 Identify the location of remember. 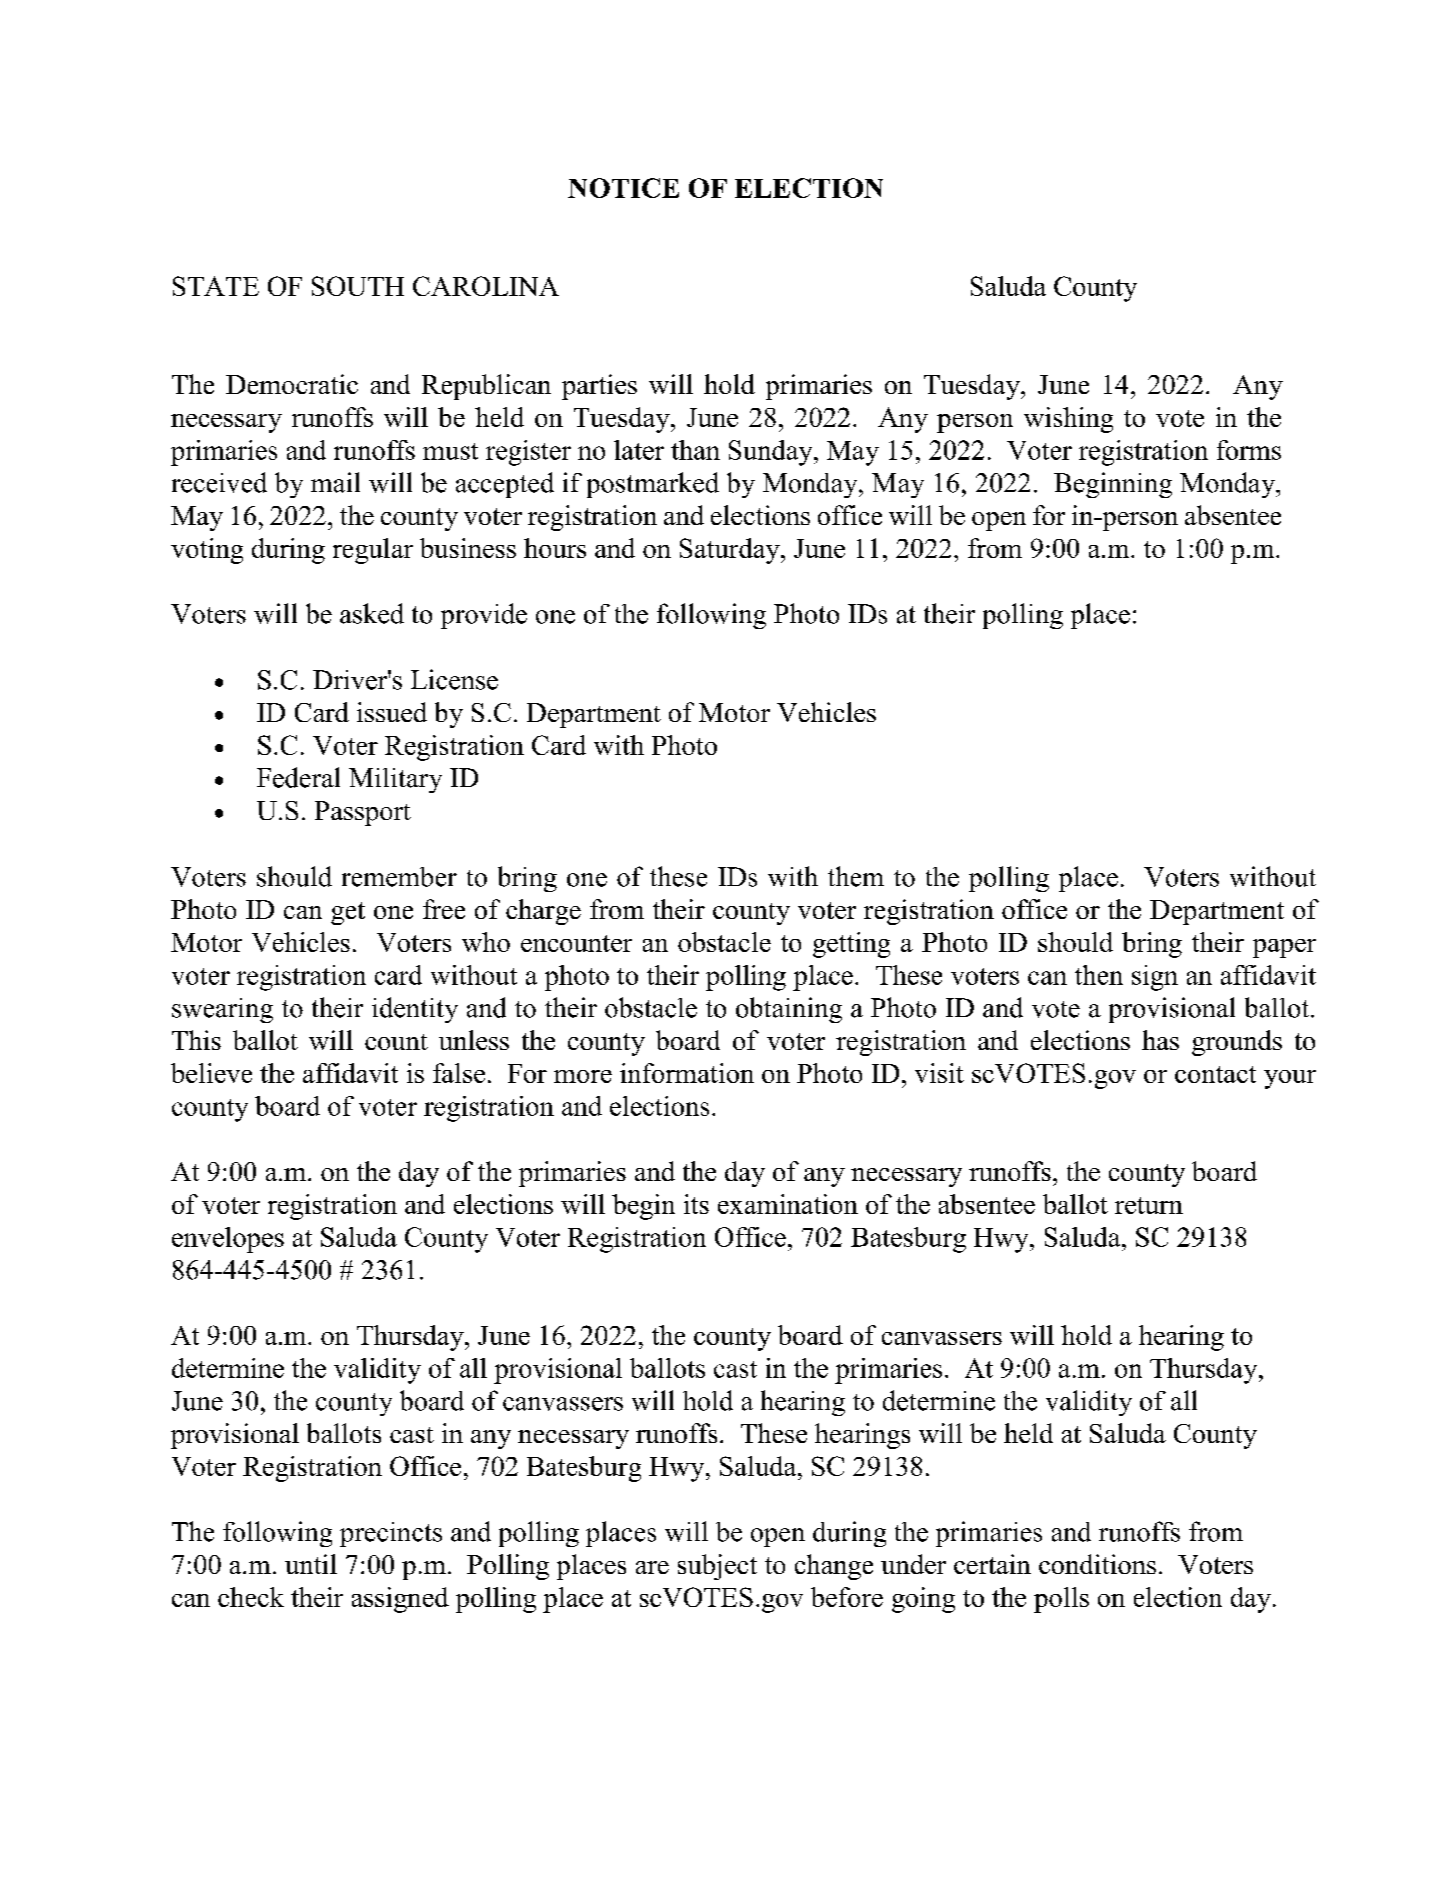
(399, 877).
